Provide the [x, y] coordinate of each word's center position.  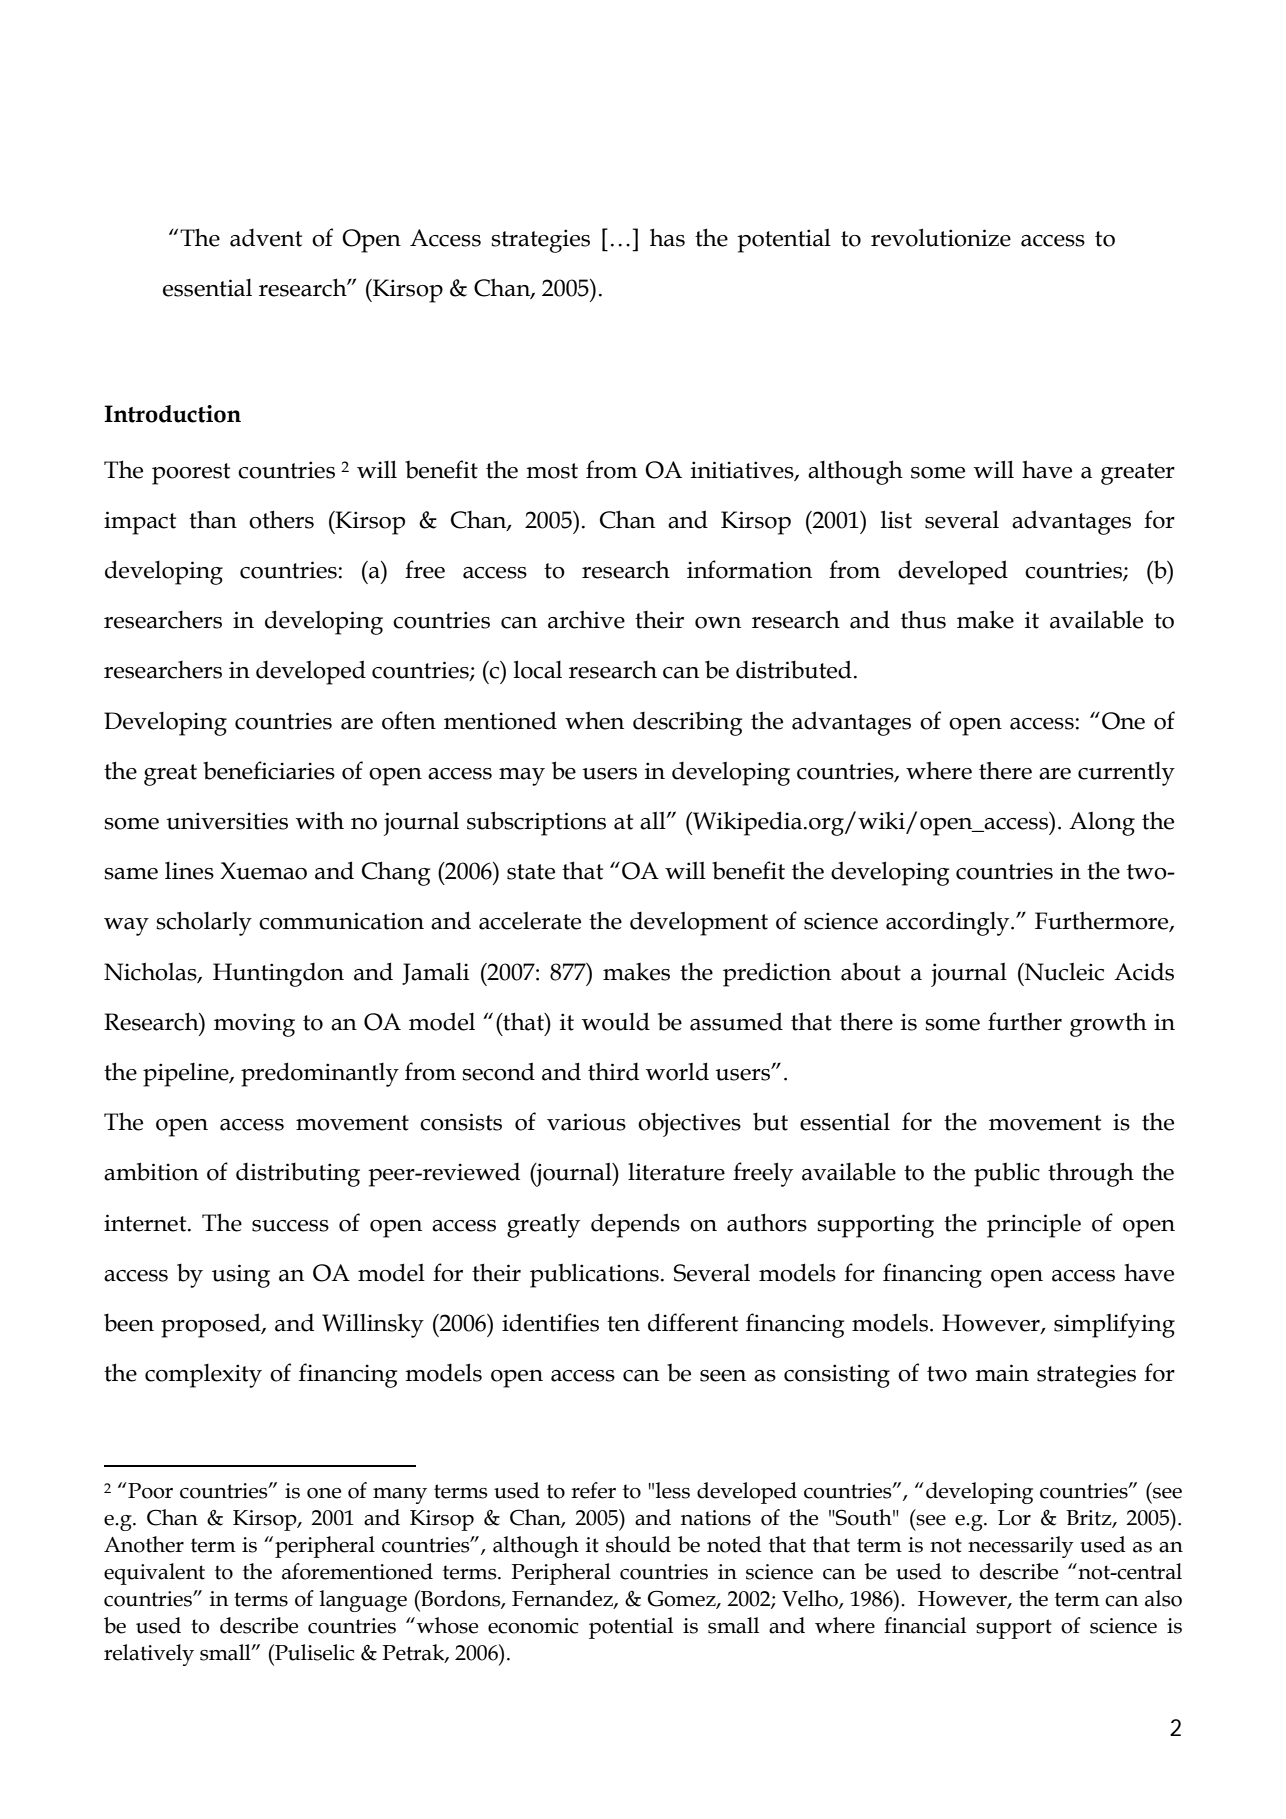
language [363, 1601]
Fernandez [563, 1599]
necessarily [1021, 1547]
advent [266, 238]
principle [1034, 1225]
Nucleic [1063, 971]
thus [923, 620]
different [693, 1322]
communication [341, 921]
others [281, 519]
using [241, 1276]
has [667, 237]
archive [586, 619]
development [699, 923]
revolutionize [941, 237]
